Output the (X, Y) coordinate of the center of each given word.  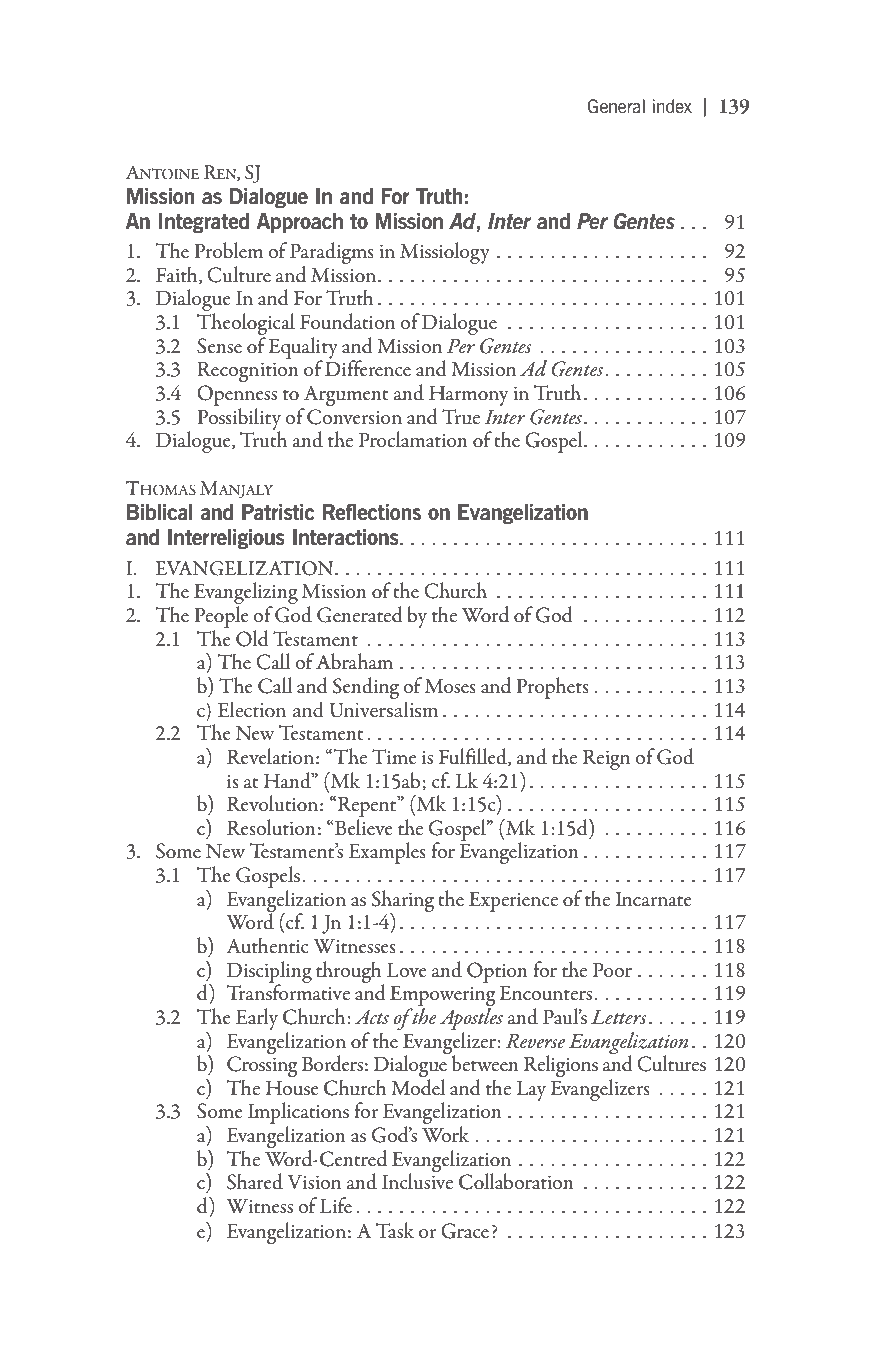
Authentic (267, 945)
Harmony (468, 396)
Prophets (552, 688)
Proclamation (413, 439)
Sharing (403, 902)
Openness (237, 395)
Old (252, 638)
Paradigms (332, 254)
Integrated (204, 223)
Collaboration (516, 1181)
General (616, 106)
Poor (612, 970)
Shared (255, 1181)
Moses (450, 686)
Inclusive (417, 1180)
